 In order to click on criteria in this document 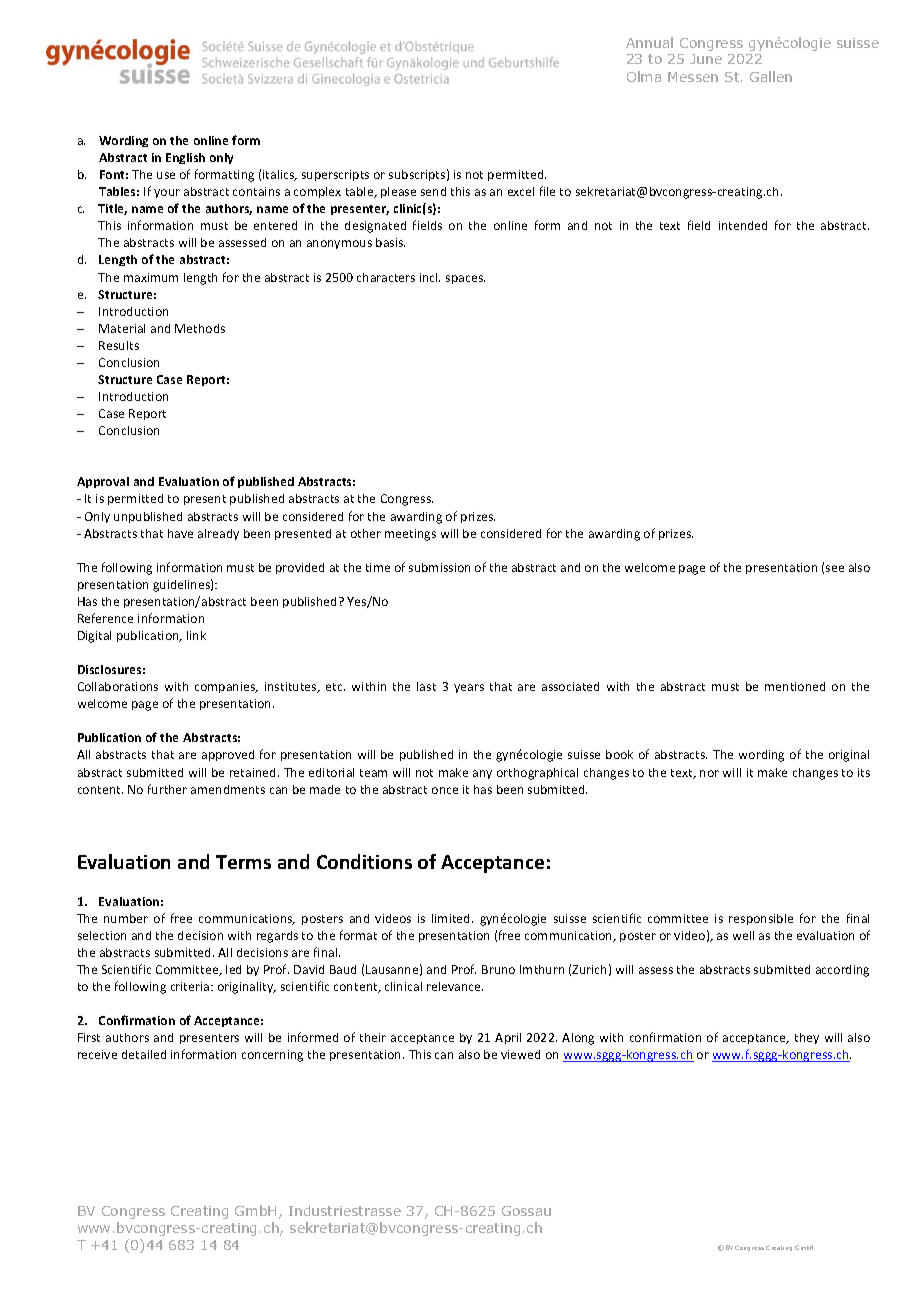, I will do `click(191, 986)`.
